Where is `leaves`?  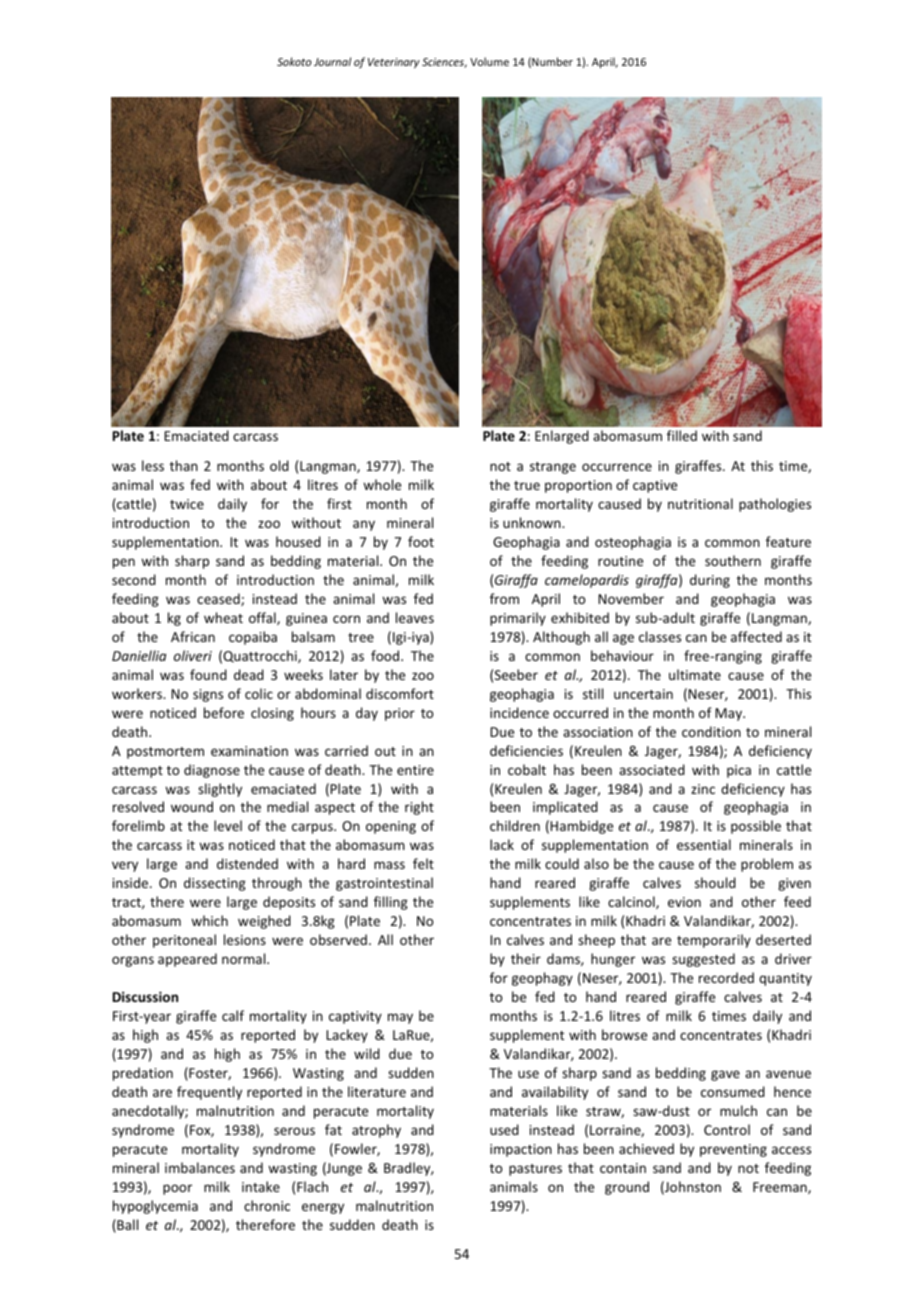
leaves is located at coordinates (415, 617).
